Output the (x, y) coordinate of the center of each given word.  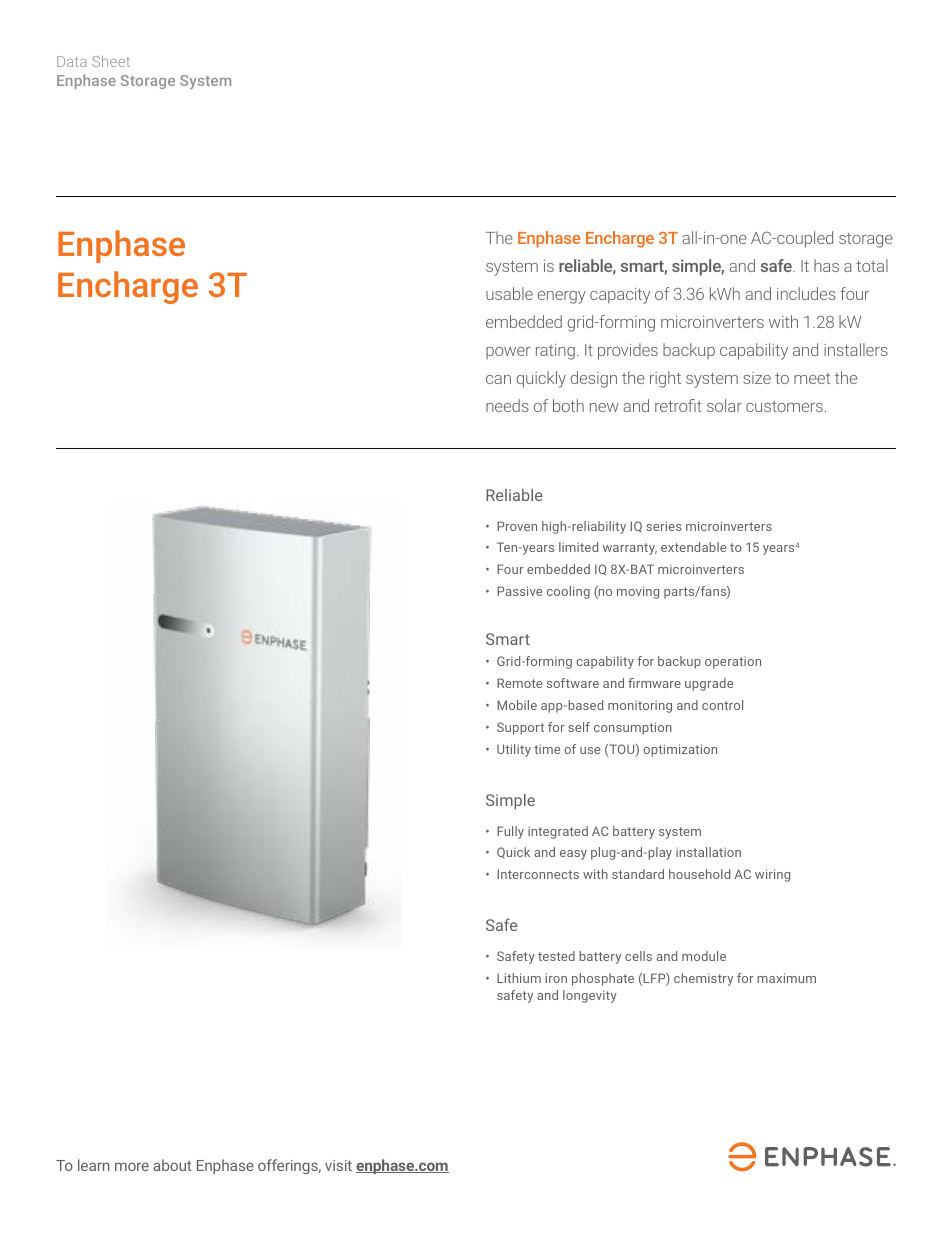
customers (784, 406)
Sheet (111, 61)
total (872, 265)
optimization (680, 750)
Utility (514, 750)
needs (507, 405)
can (498, 379)
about (172, 1165)
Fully (510, 832)
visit (338, 1165)
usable (509, 293)
